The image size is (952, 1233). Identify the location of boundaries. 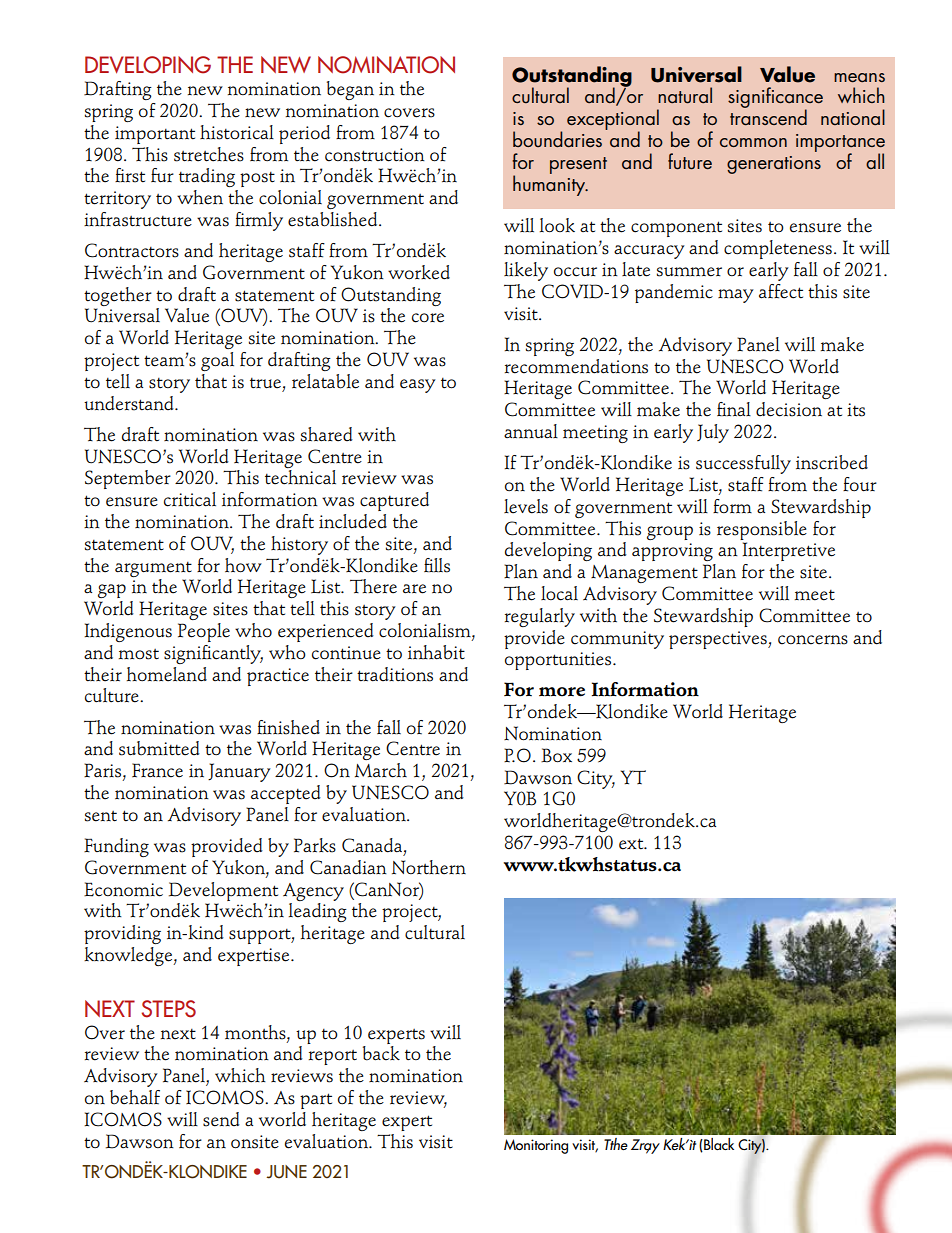
(557, 139).
